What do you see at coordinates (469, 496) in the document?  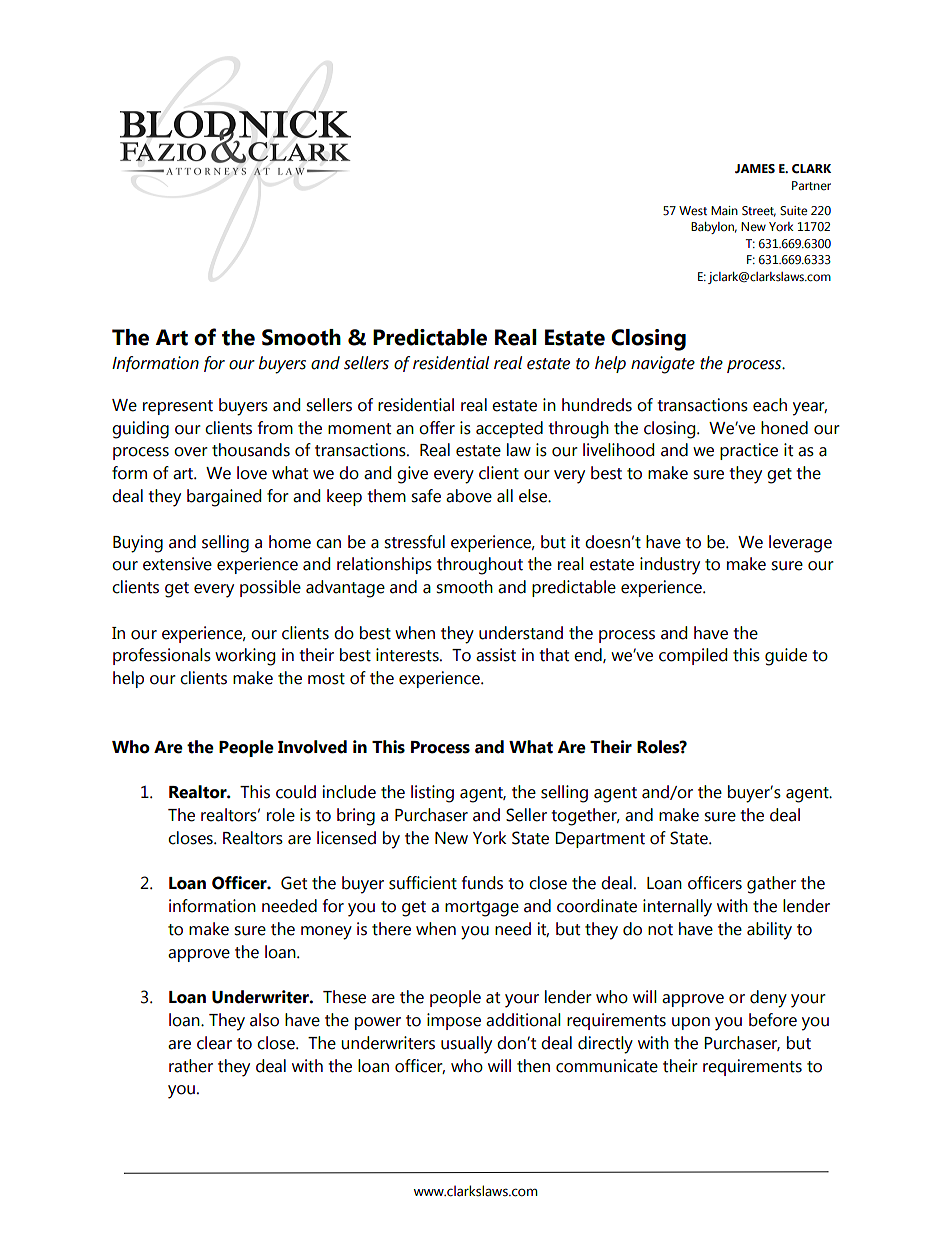 I see `above` at bounding box center [469, 496].
